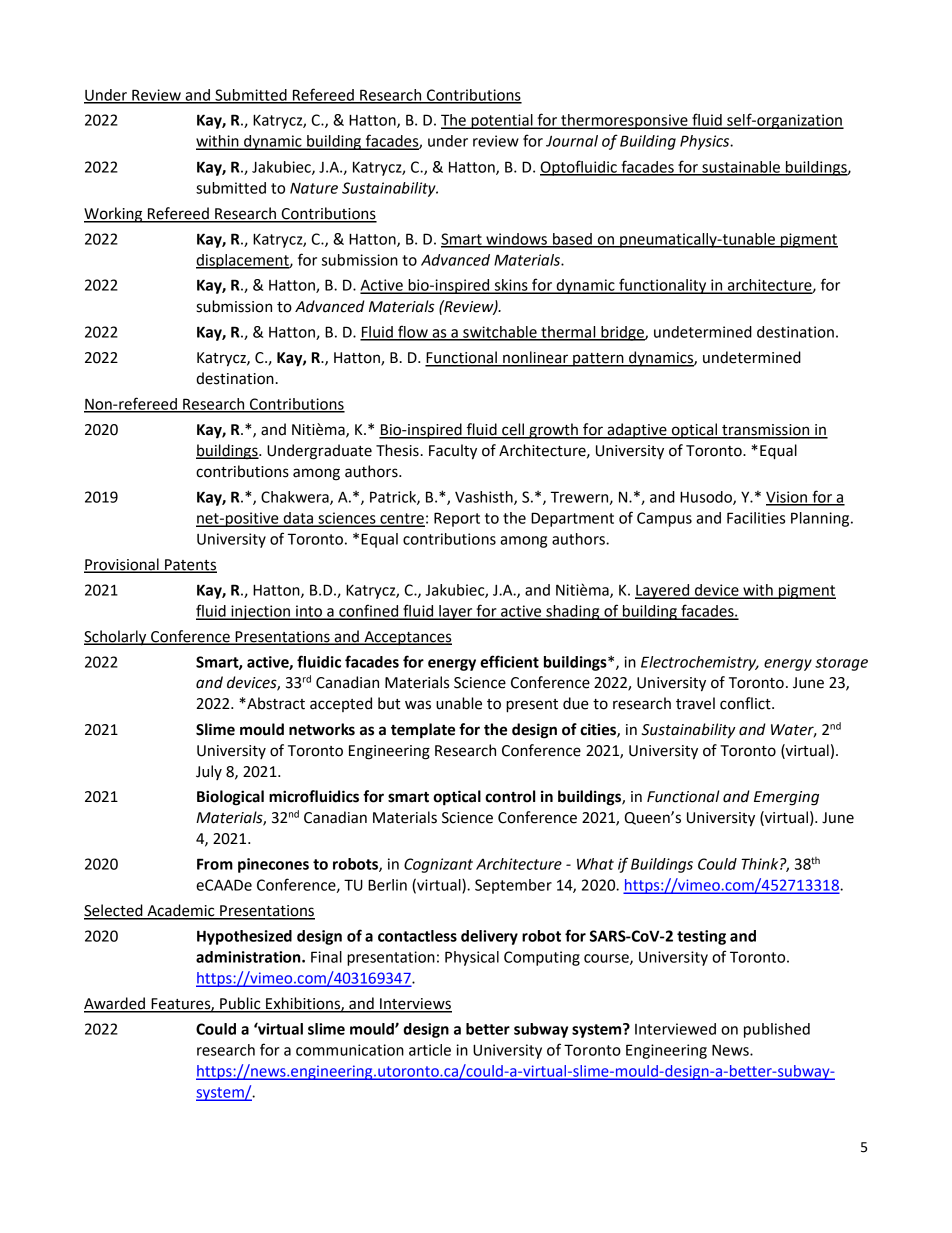 The width and height of the document is (952, 1233). What do you see at coordinates (240, 1004) in the document?
I see `Public` at bounding box center [240, 1004].
